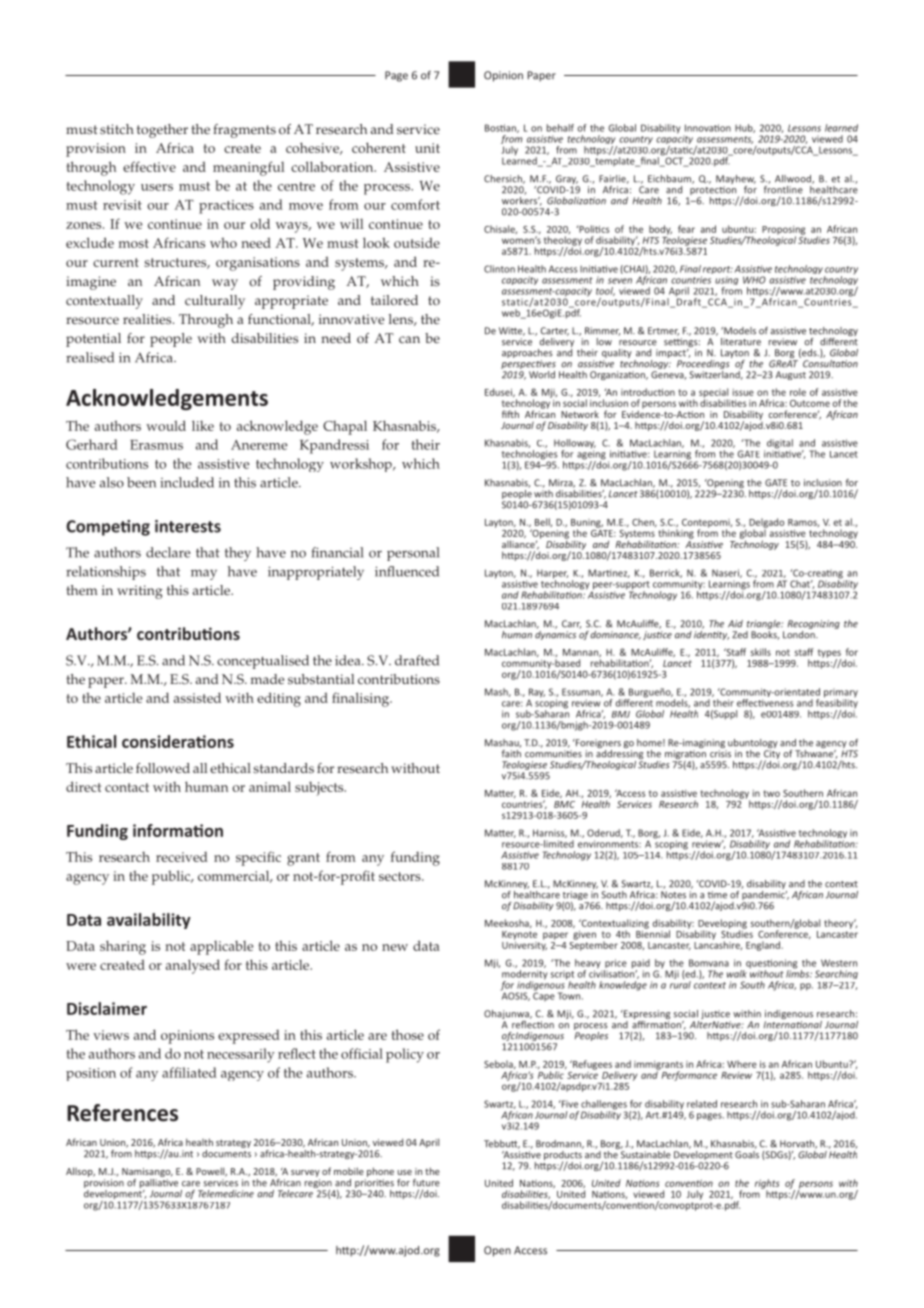 This screenshot has width=924, height=1308. What do you see at coordinates (415, 204) in the screenshot?
I see `comfort` at bounding box center [415, 204].
